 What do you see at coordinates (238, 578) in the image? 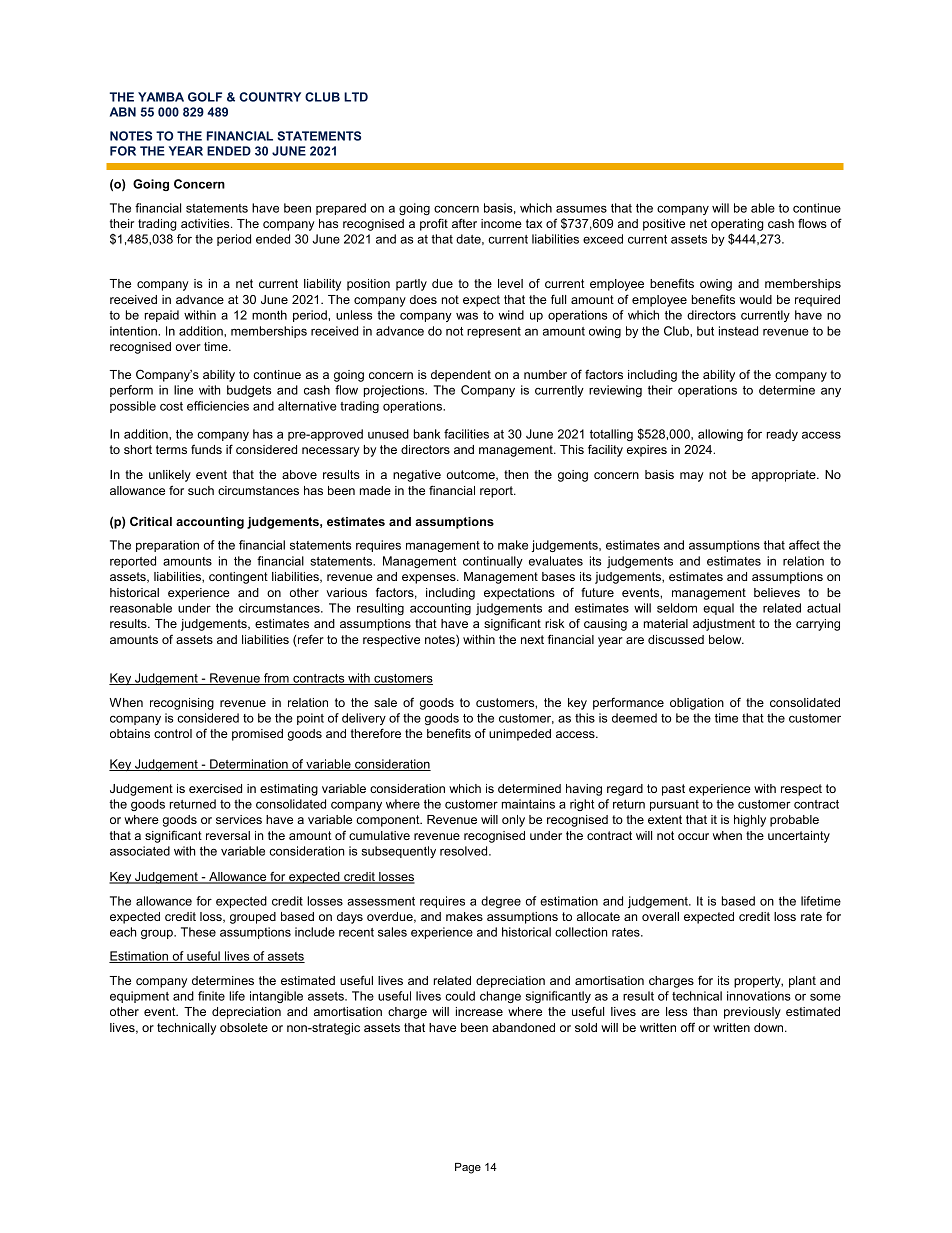
I see `contingent` at bounding box center [238, 578].
